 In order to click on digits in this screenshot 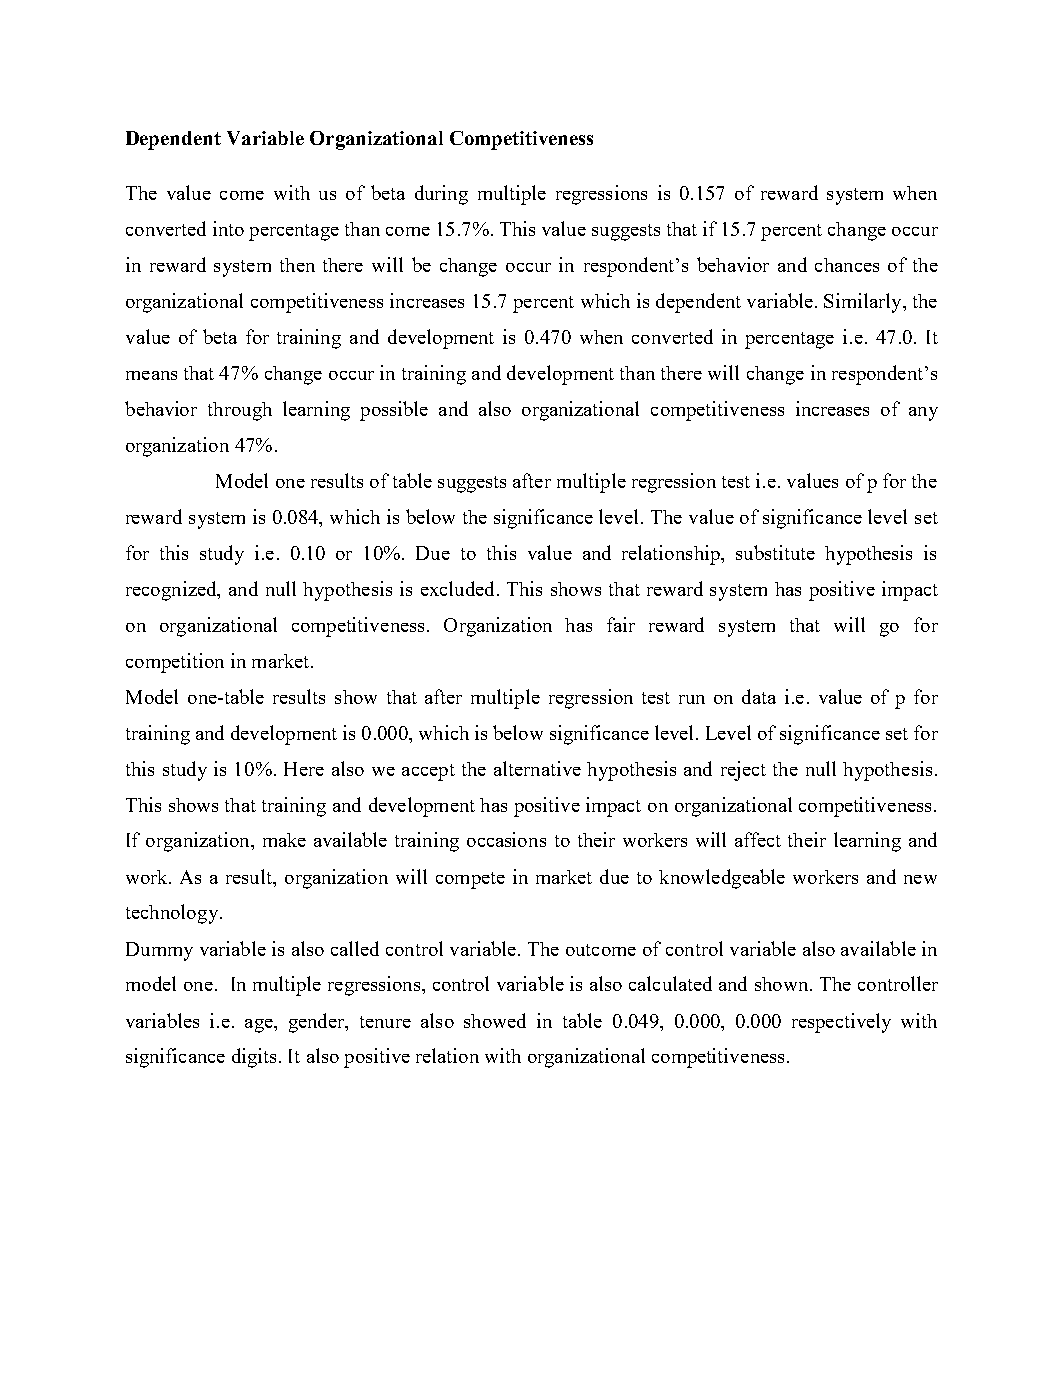, I will do `click(254, 1058)`.
